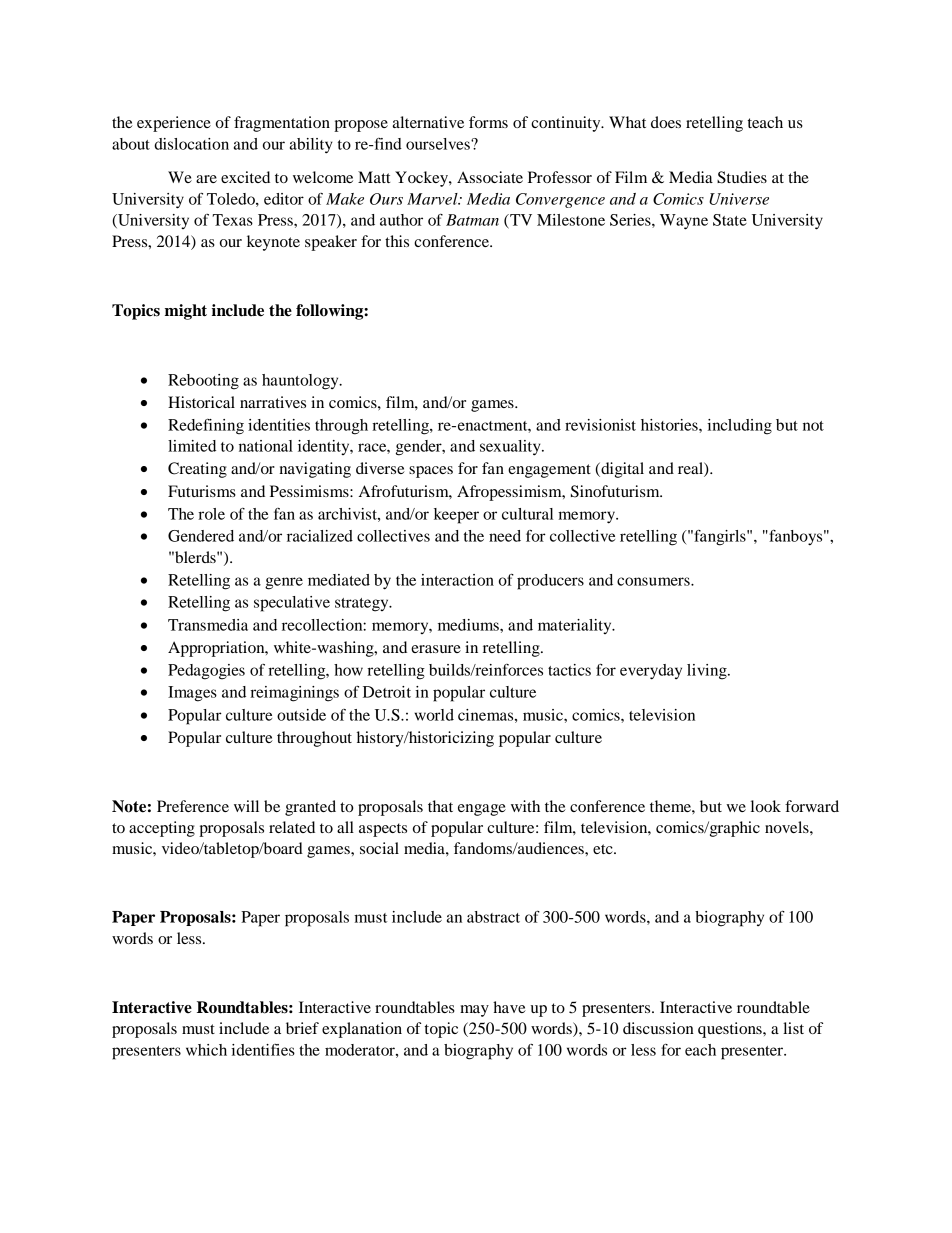 The height and width of the screenshot is (1233, 952). Describe the element at coordinates (186, 312) in the screenshot. I see `might` at that location.
